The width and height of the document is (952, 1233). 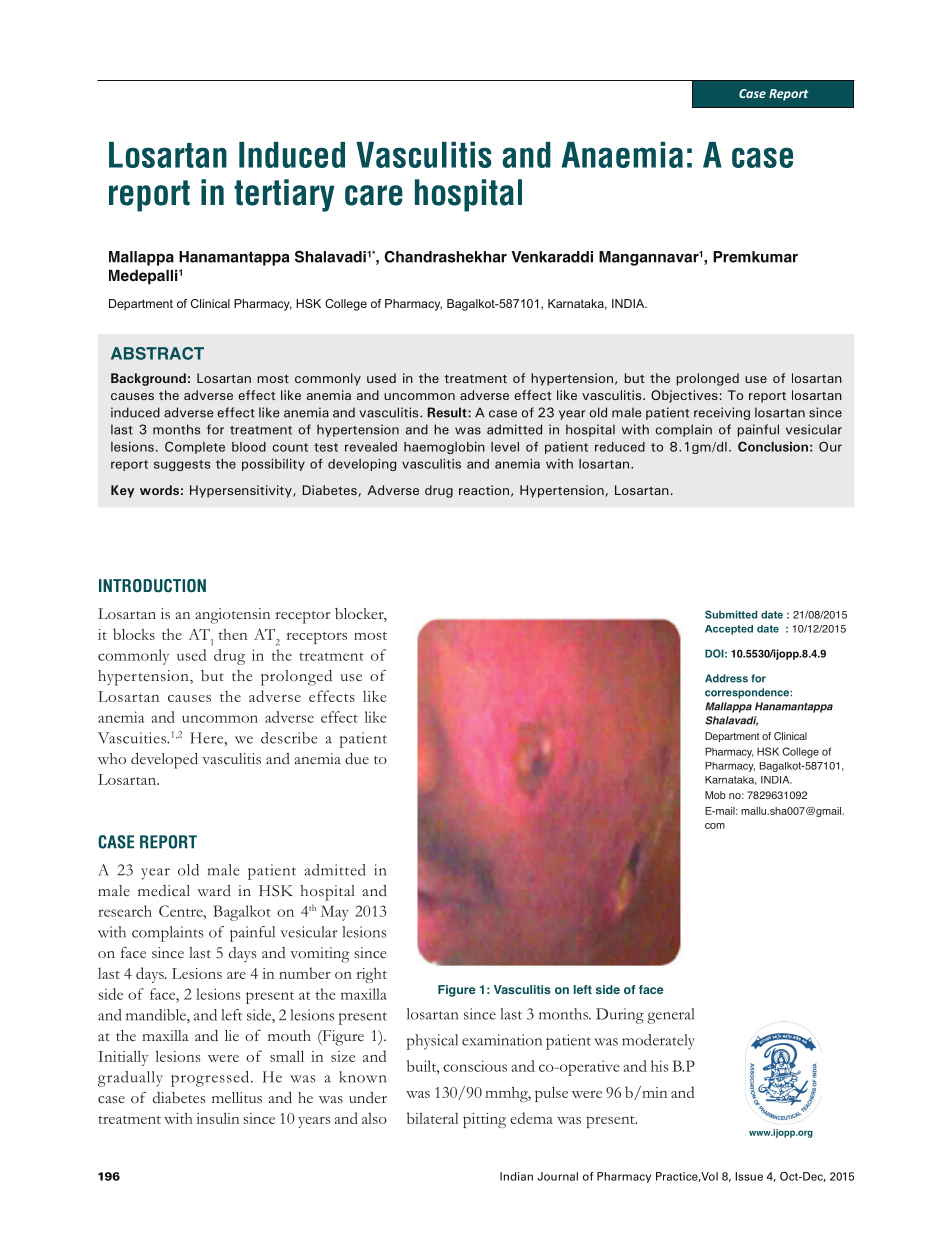 I want to click on then, so click(x=233, y=634).
